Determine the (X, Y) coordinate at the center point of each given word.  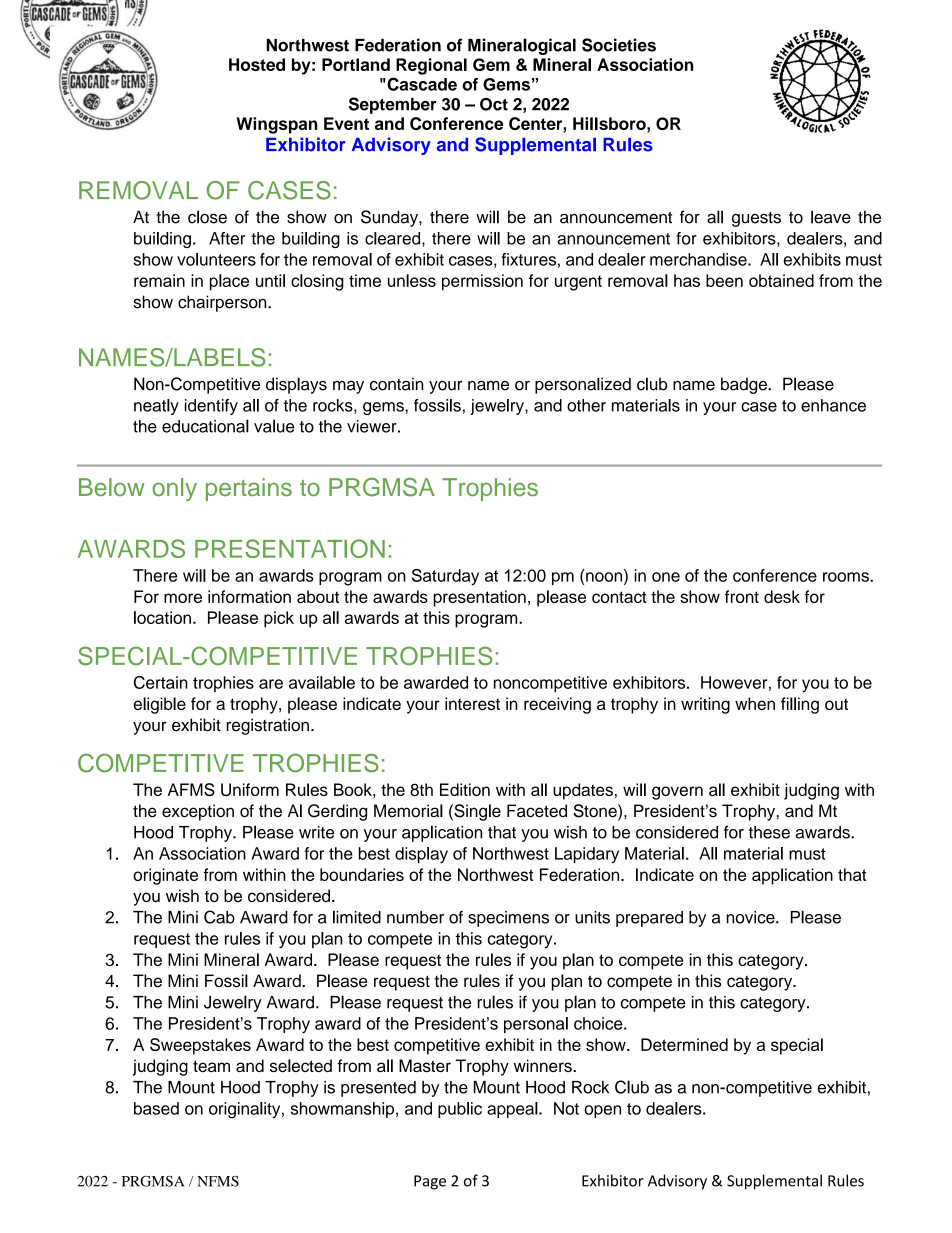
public (460, 1110)
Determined (684, 1044)
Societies (619, 45)
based (156, 1108)
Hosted (257, 64)
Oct (494, 104)
